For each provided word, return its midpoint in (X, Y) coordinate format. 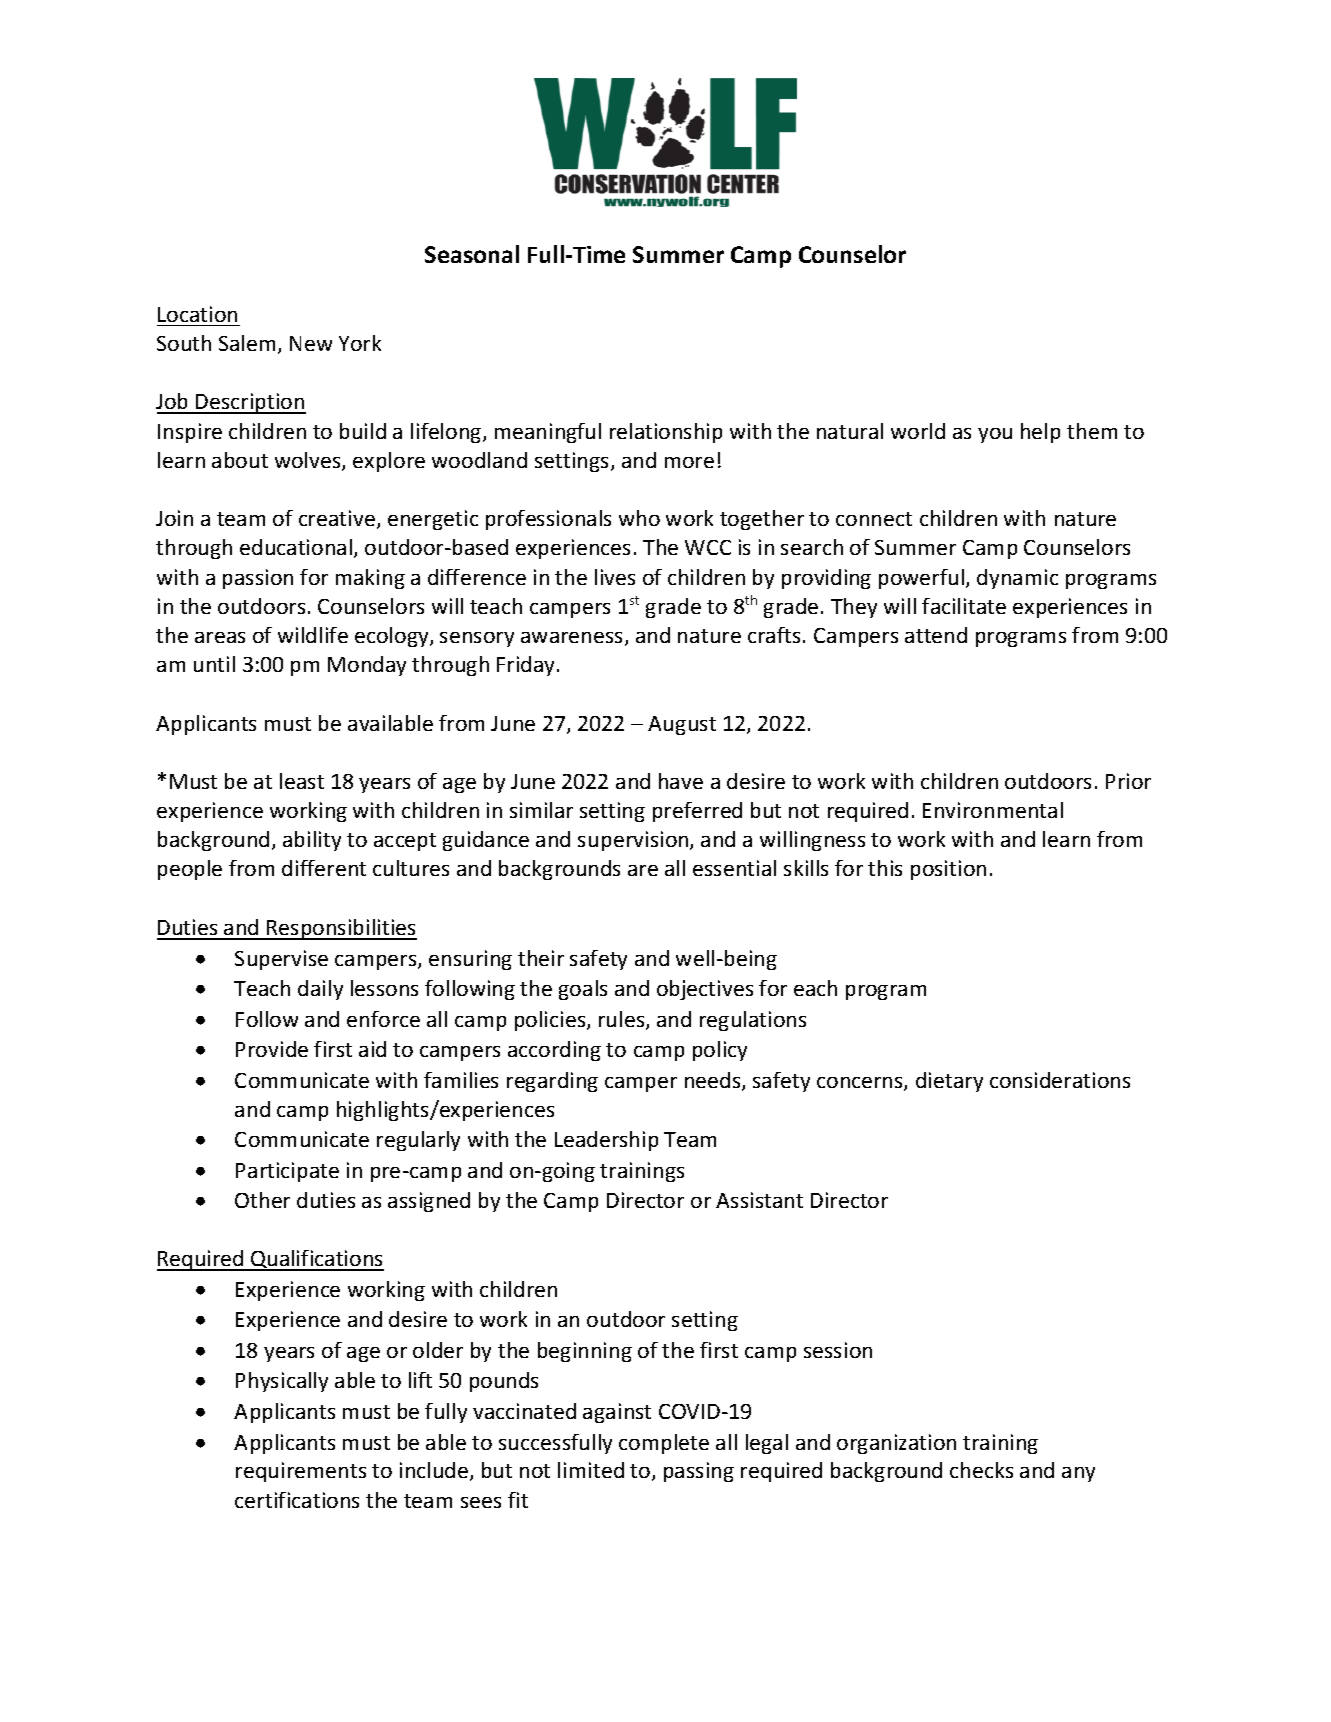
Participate (287, 1172)
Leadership (606, 1141)
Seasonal (472, 254)
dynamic (1017, 579)
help (1040, 433)
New (311, 343)
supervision (634, 841)
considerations (1060, 1080)
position (948, 870)
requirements (301, 1472)
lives (615, 577)
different (324, 868)
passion (258, 579)
